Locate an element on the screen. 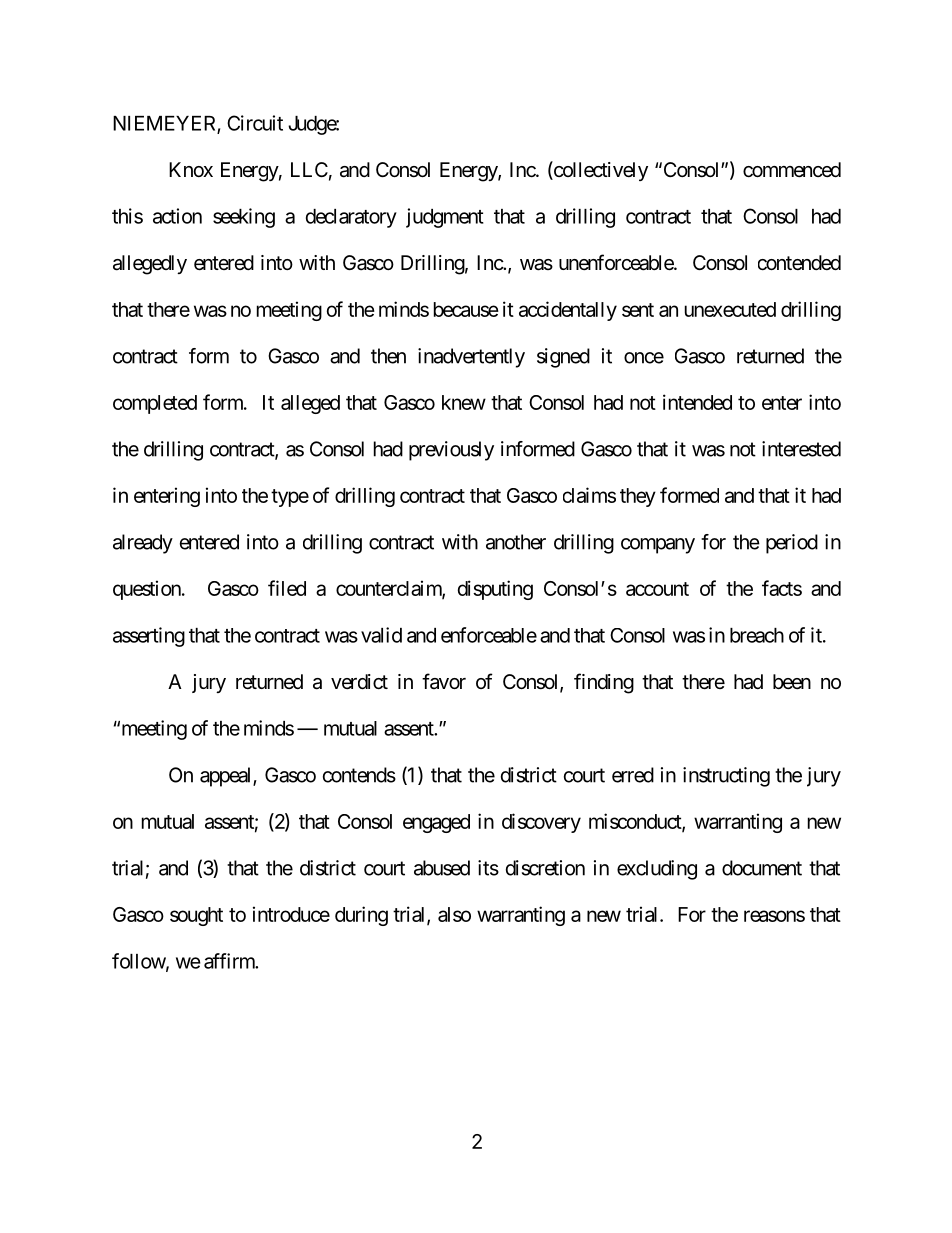 This screenshot has height=1233, width=952. type is located at coordinates (290, 498).
